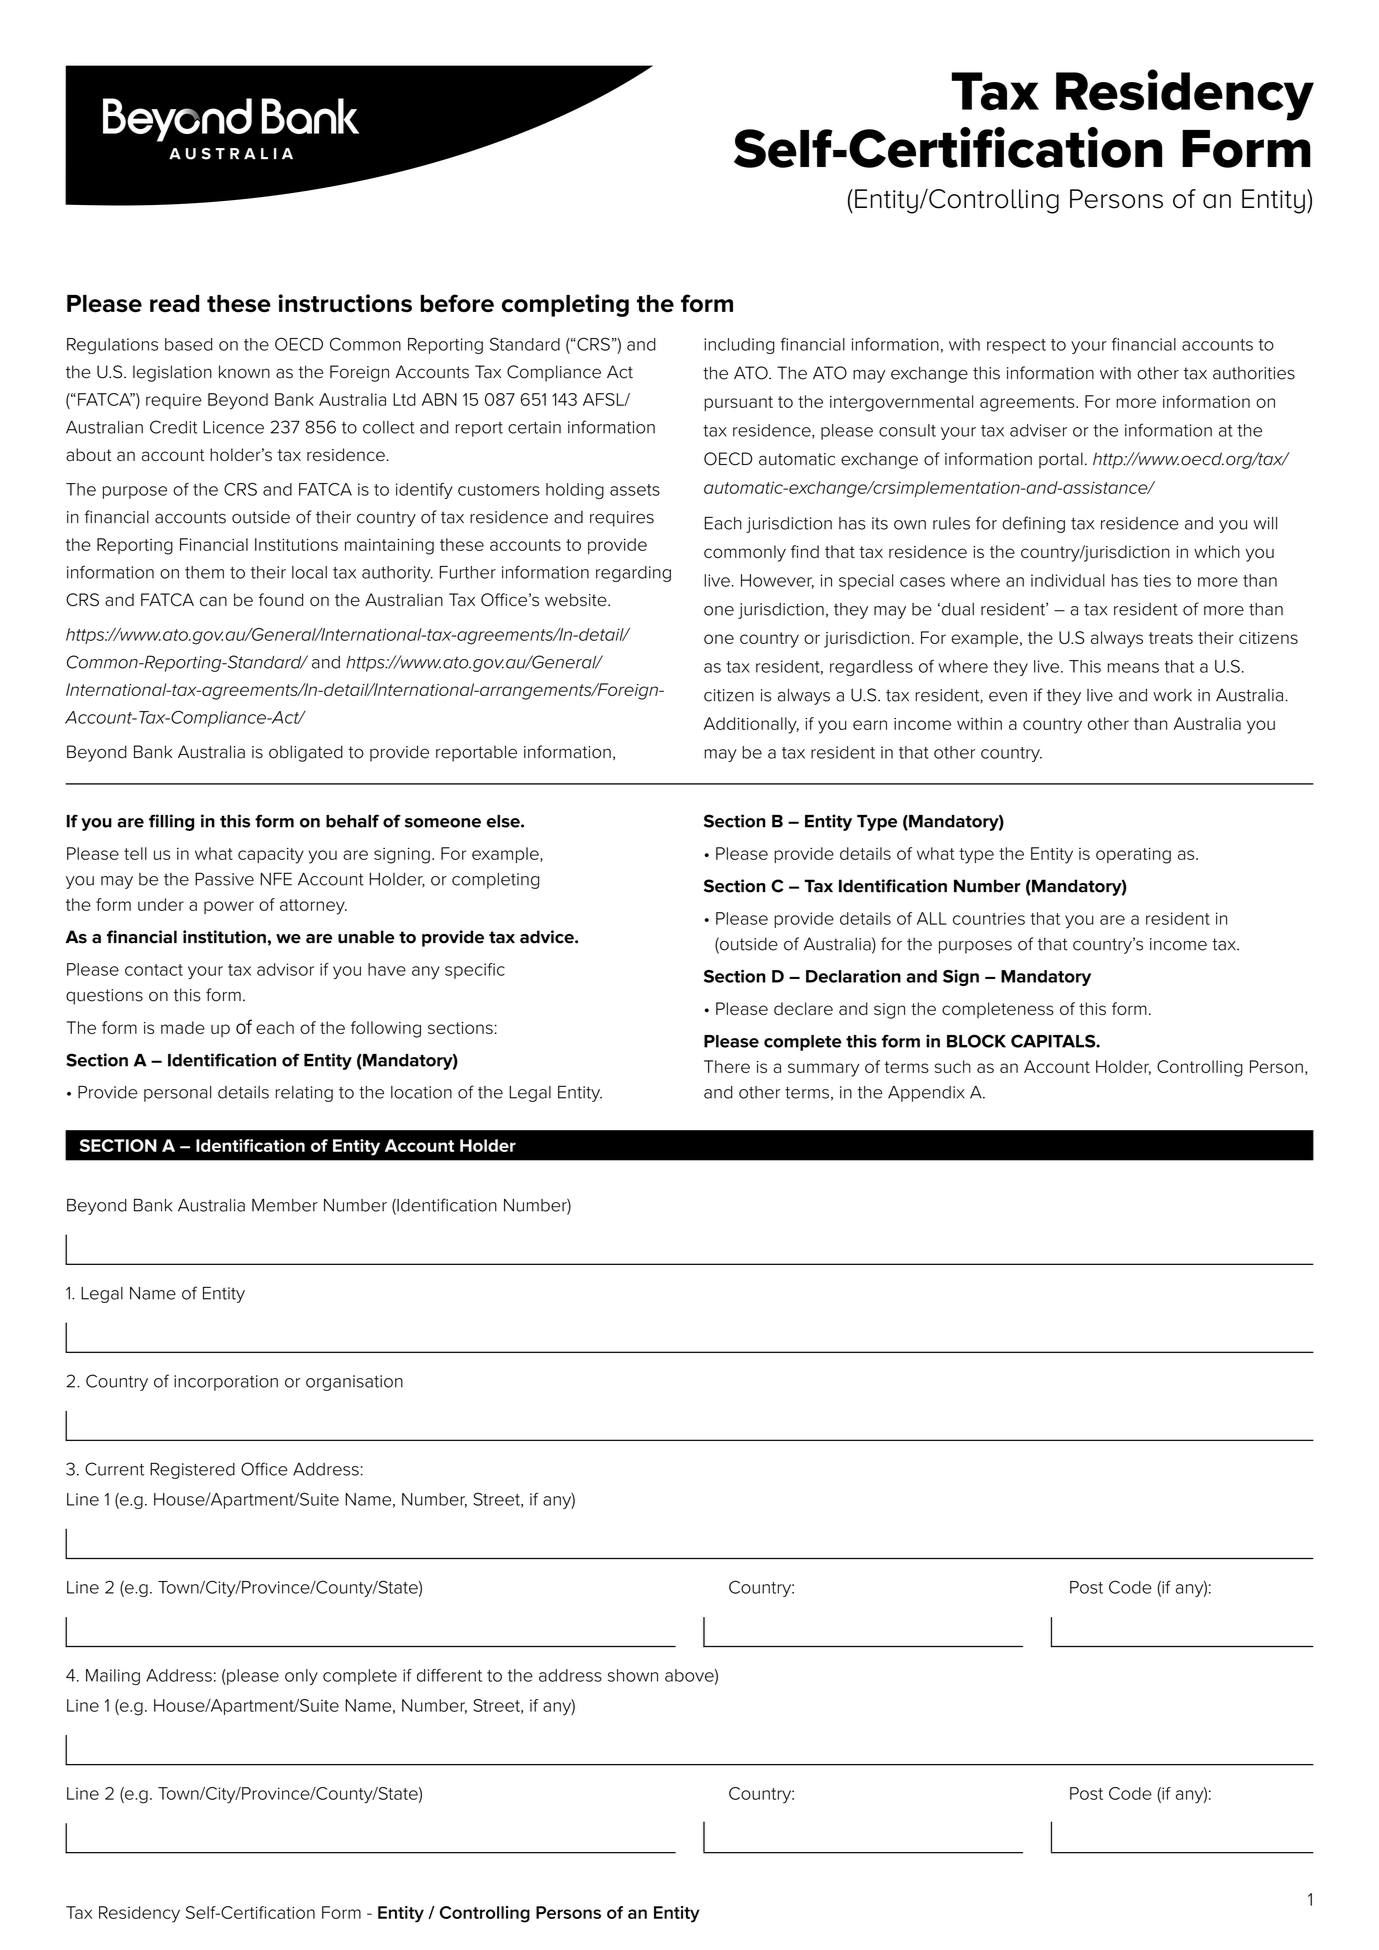  I want to click on respect, so click(1016, 346).
